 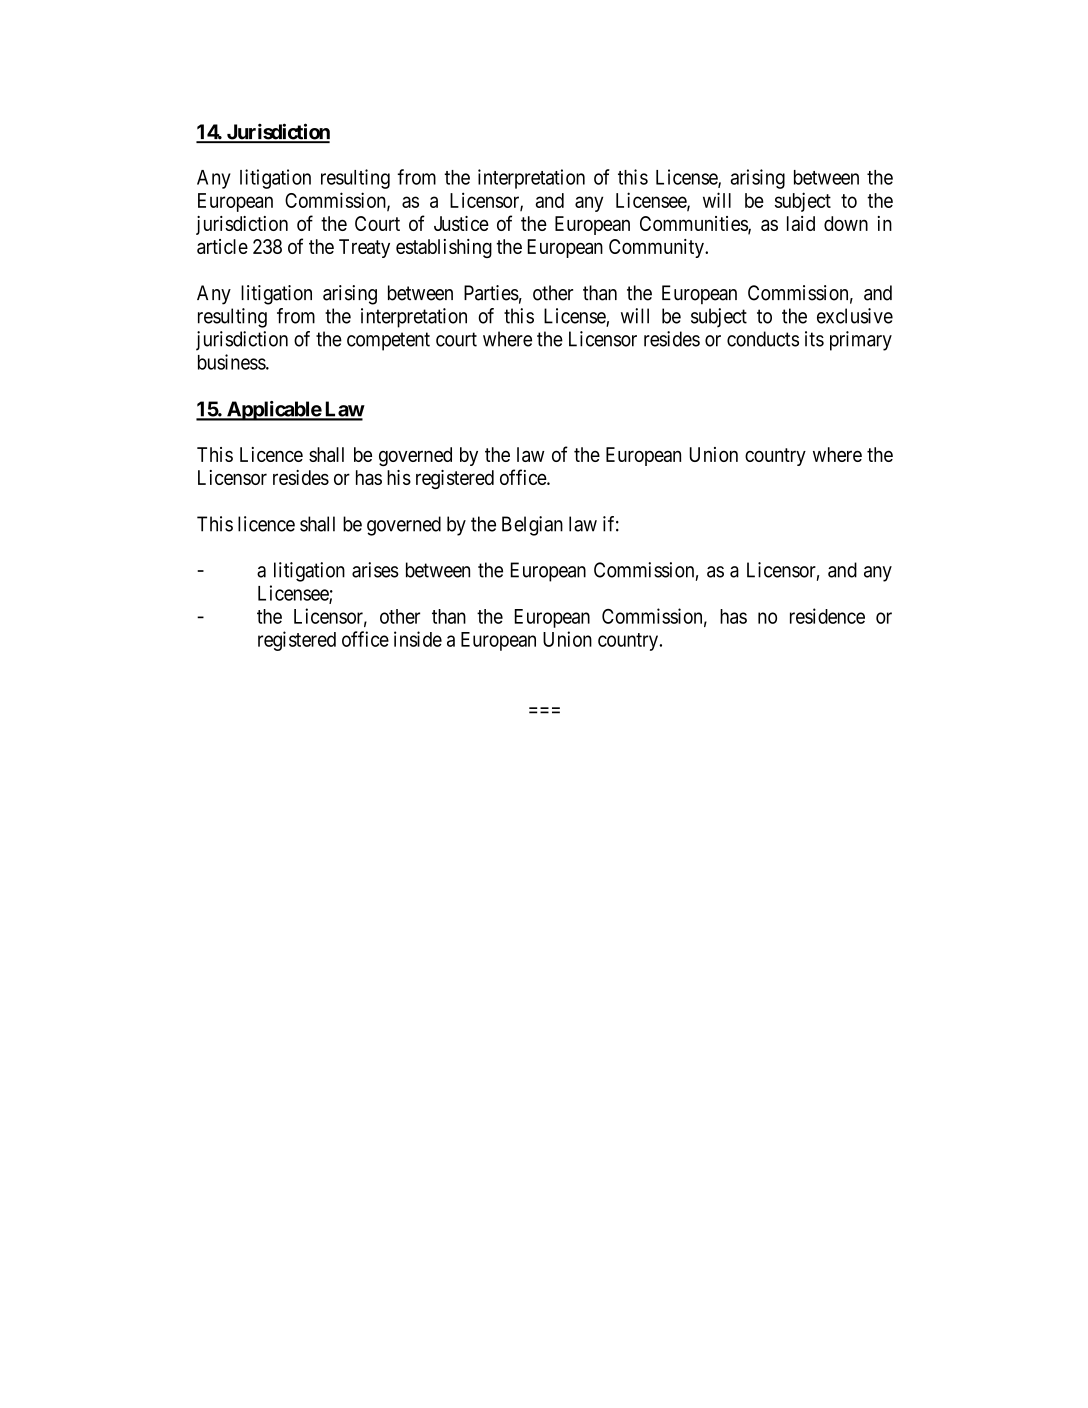 I want to click on competent, so click(x=388, y=341).
